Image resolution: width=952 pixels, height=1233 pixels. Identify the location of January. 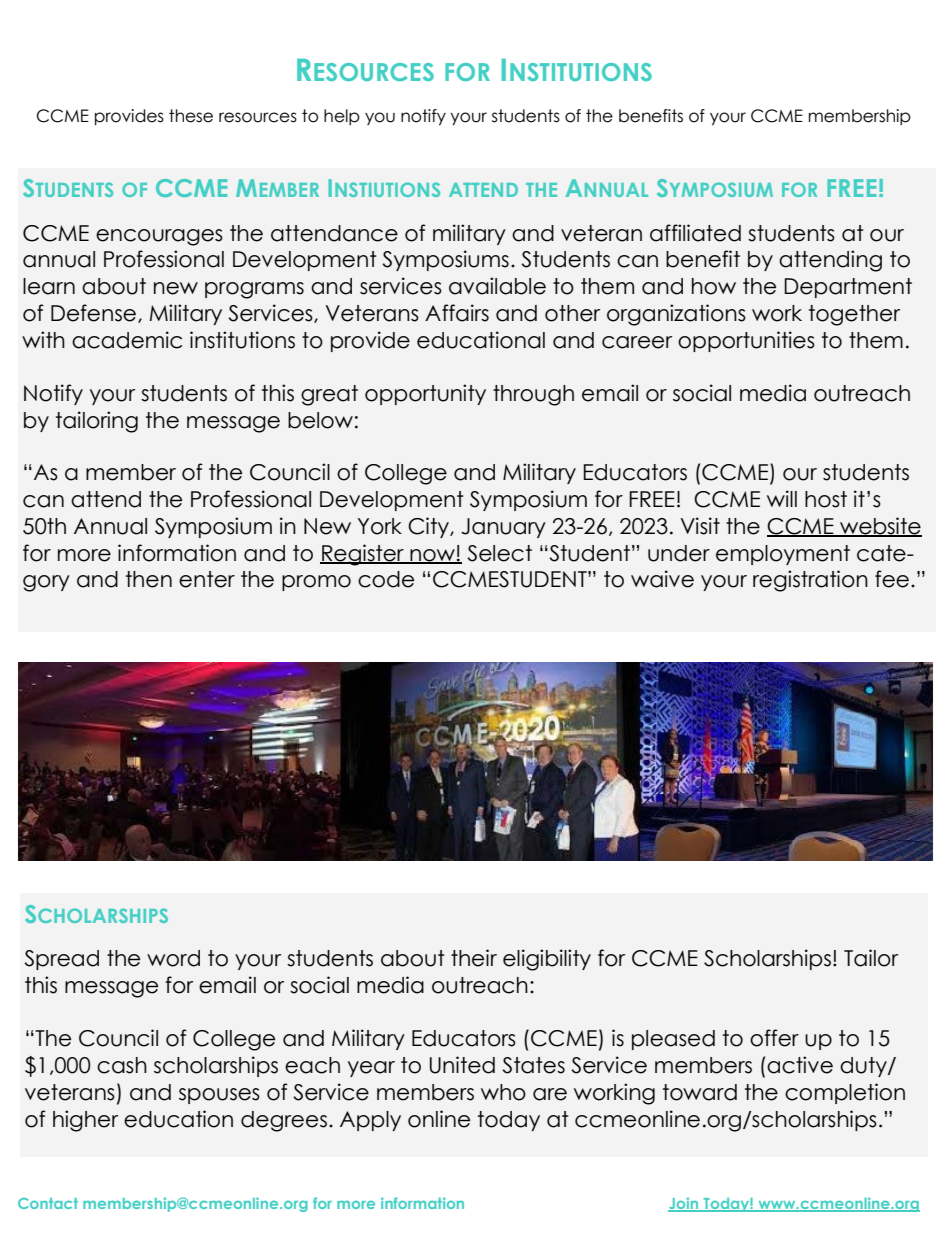
(503, 528).
